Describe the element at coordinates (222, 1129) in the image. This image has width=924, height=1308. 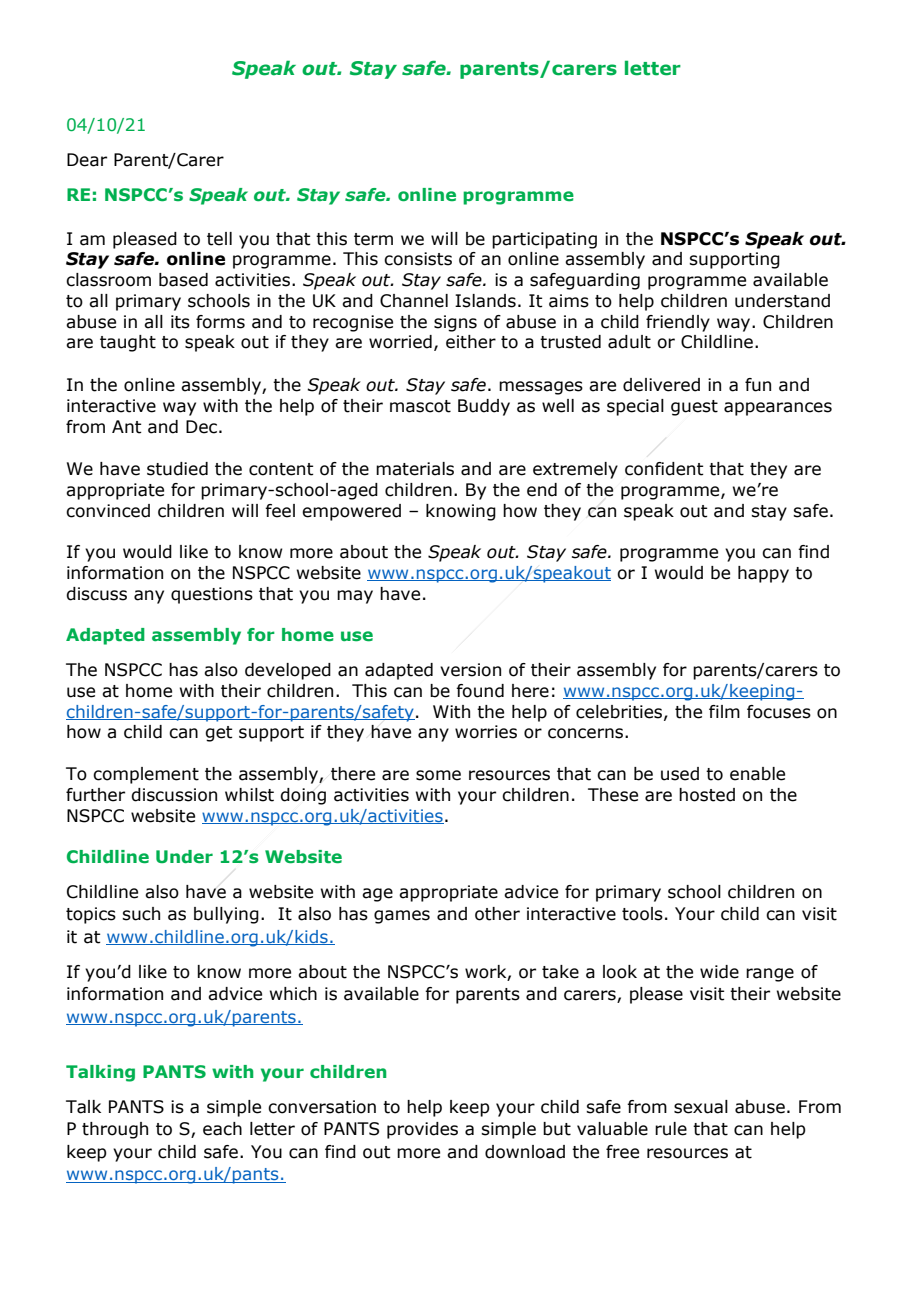
I see `each` at that location.
